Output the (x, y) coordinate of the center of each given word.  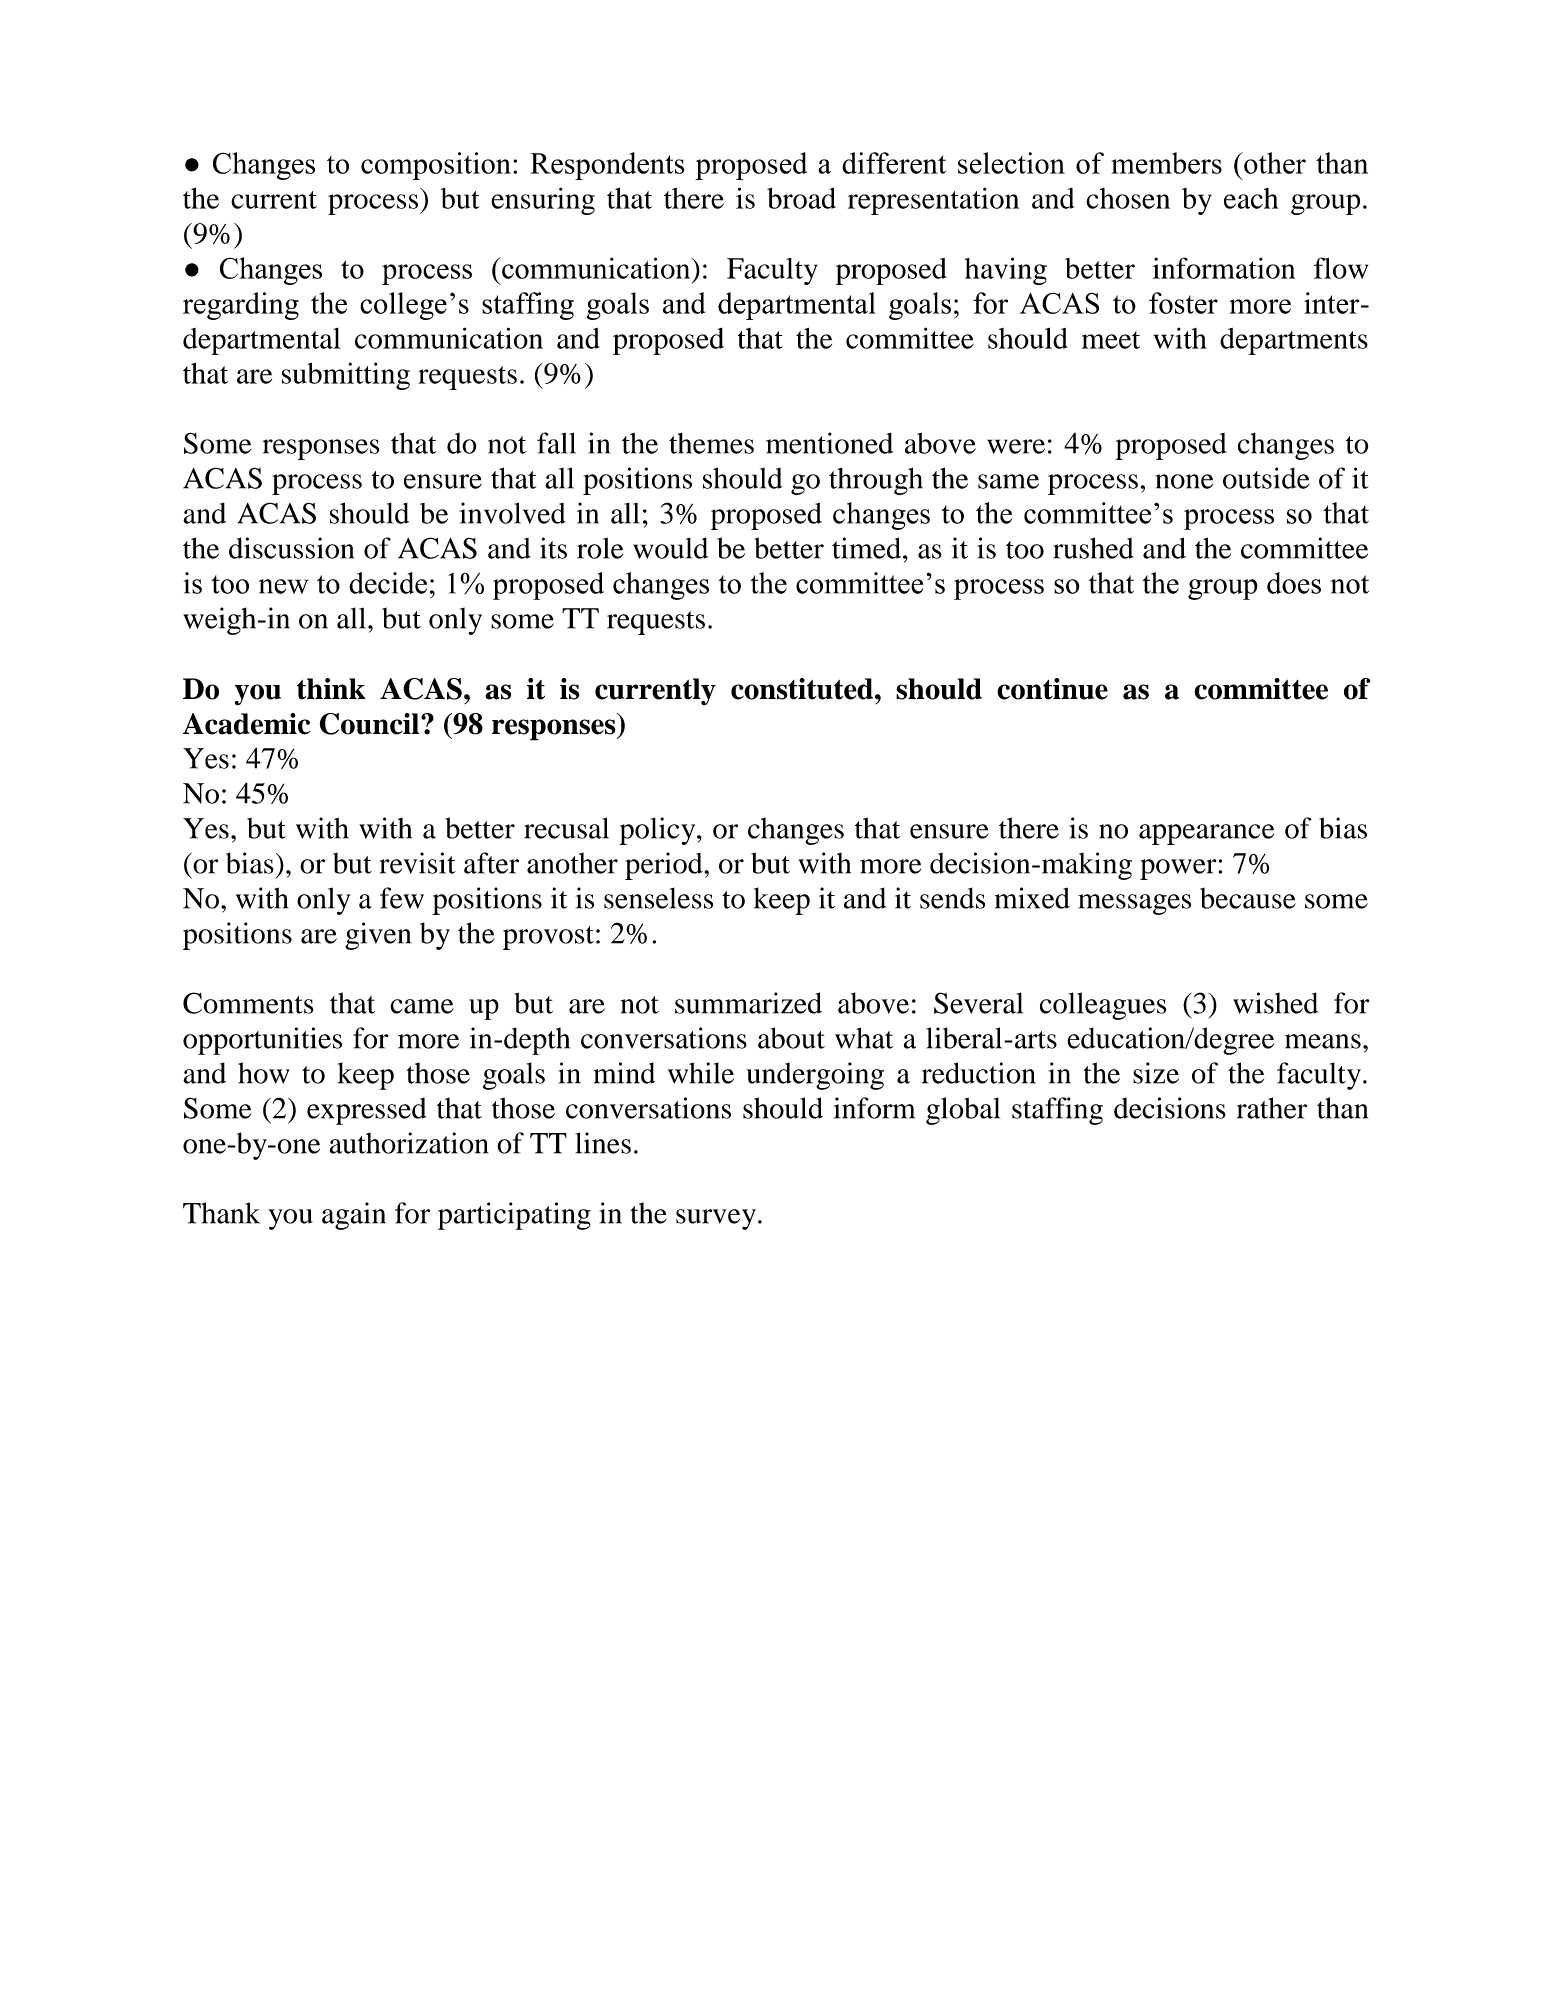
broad (801, 198)
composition (436, 166)
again (354, 1216)
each (1251, 198)
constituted (803, 689)
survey (716, 1219)
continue (1052, 689)
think (331, 689)
